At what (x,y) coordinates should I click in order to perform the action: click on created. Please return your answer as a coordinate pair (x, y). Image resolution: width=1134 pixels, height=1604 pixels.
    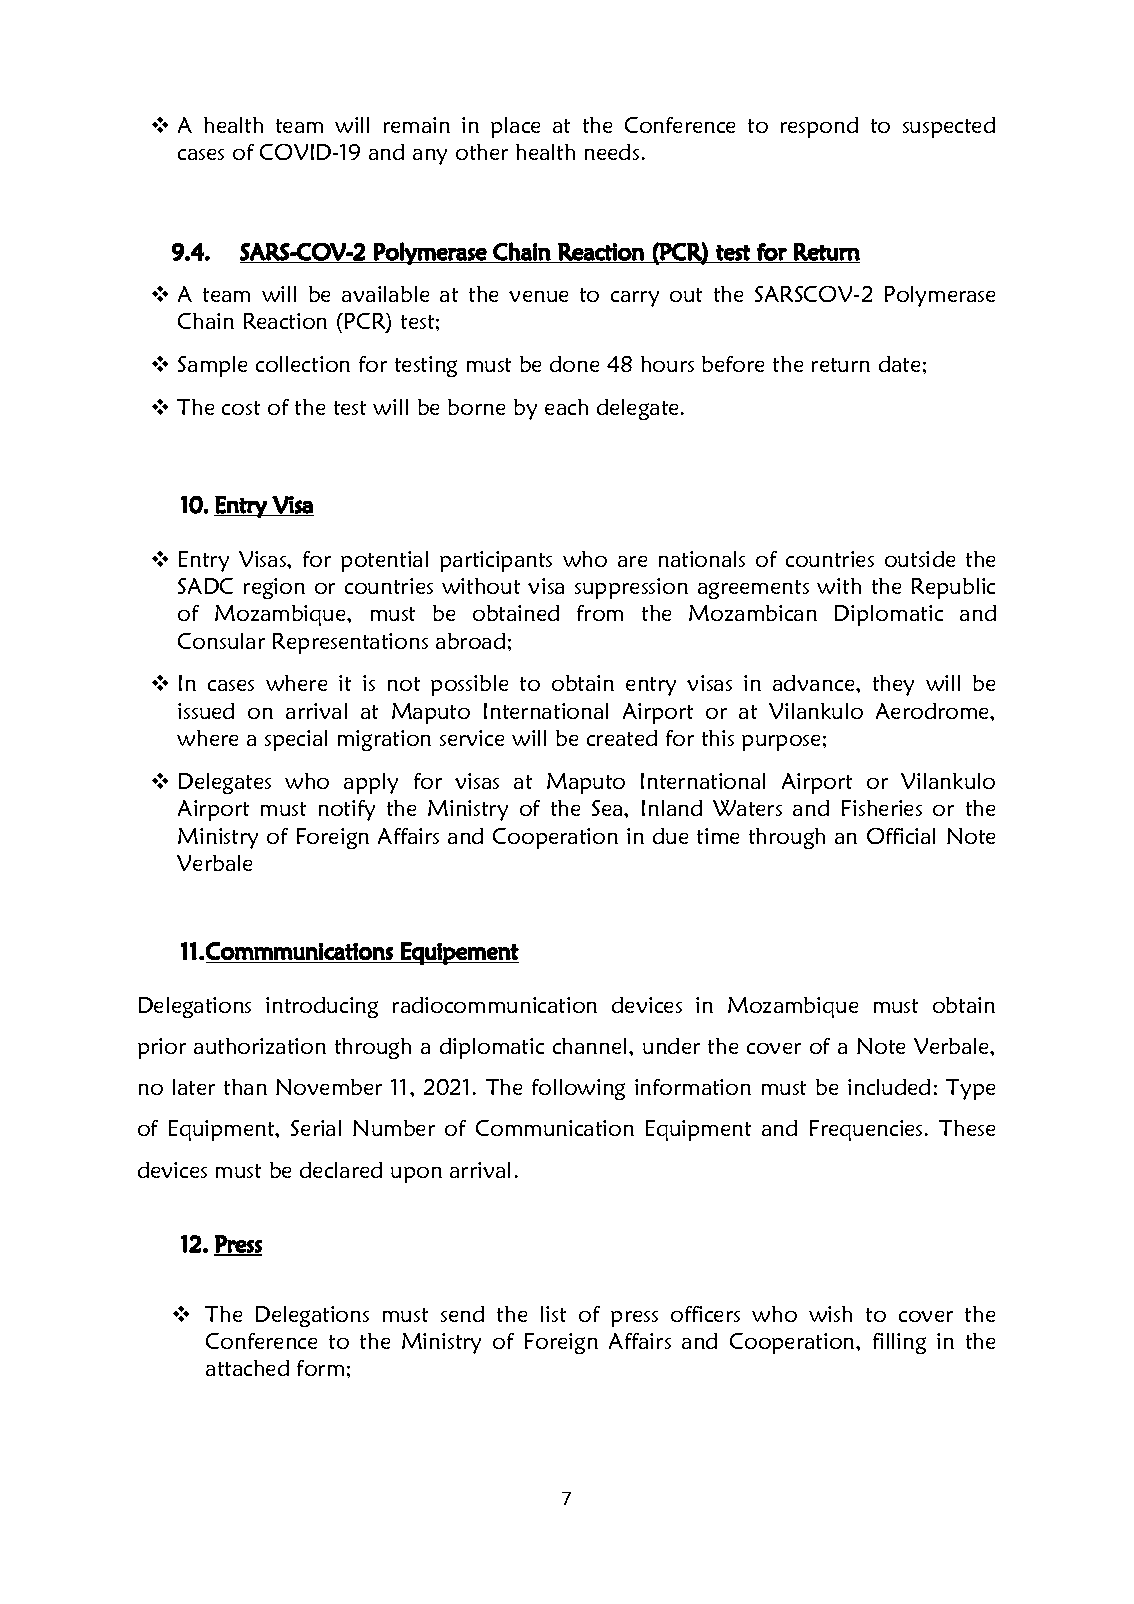
    Looking at the image, I should click on (622, 738).
